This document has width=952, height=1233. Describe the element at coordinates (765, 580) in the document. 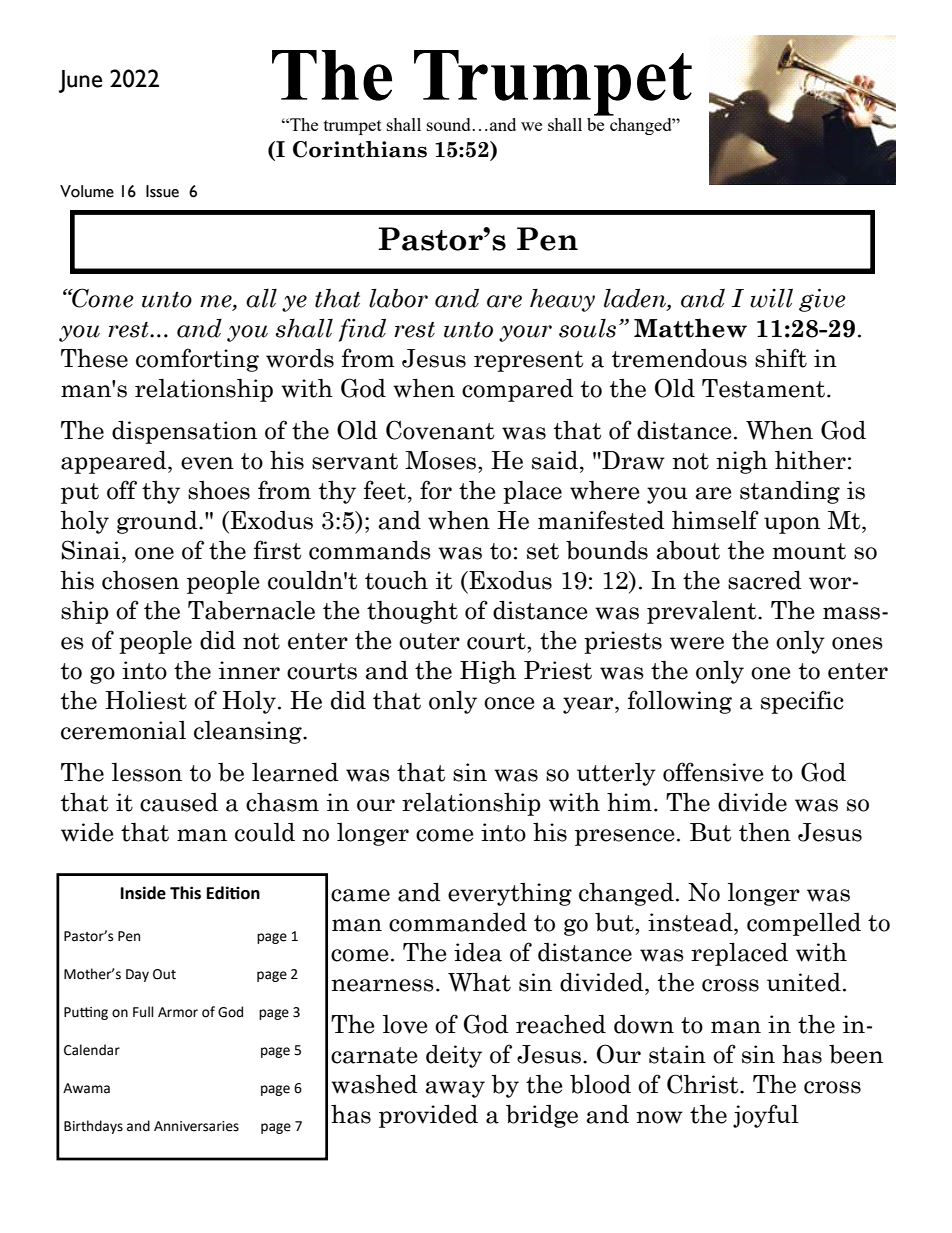

I see `sacred` at that location.
